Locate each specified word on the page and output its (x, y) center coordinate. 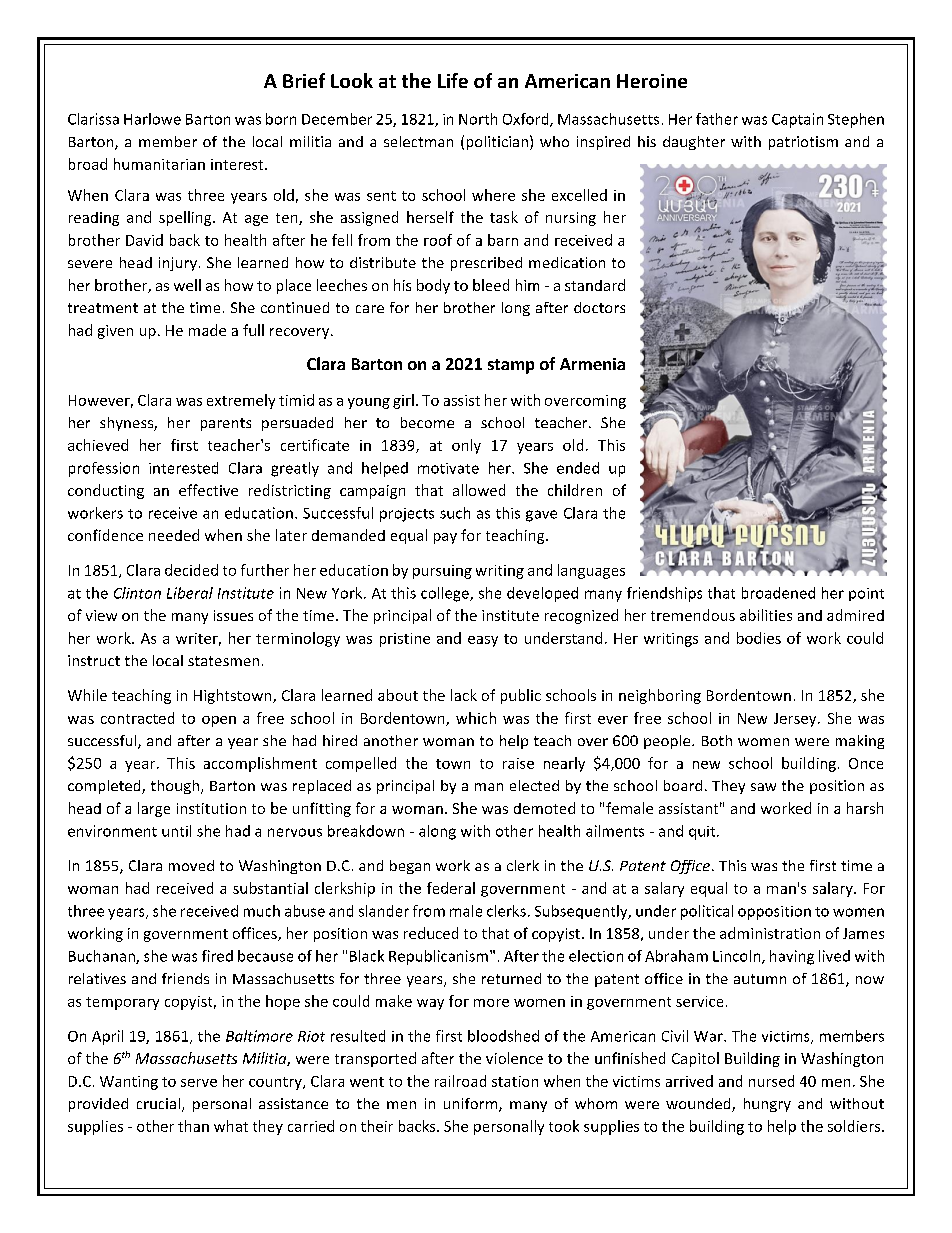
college (446, 594)
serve (199, 1083)
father (717, 119)
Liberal (190, 593)
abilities (766, 615)
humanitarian (159, 164)
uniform (472, 1105)
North (478, 119)
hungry (767, 1105)
